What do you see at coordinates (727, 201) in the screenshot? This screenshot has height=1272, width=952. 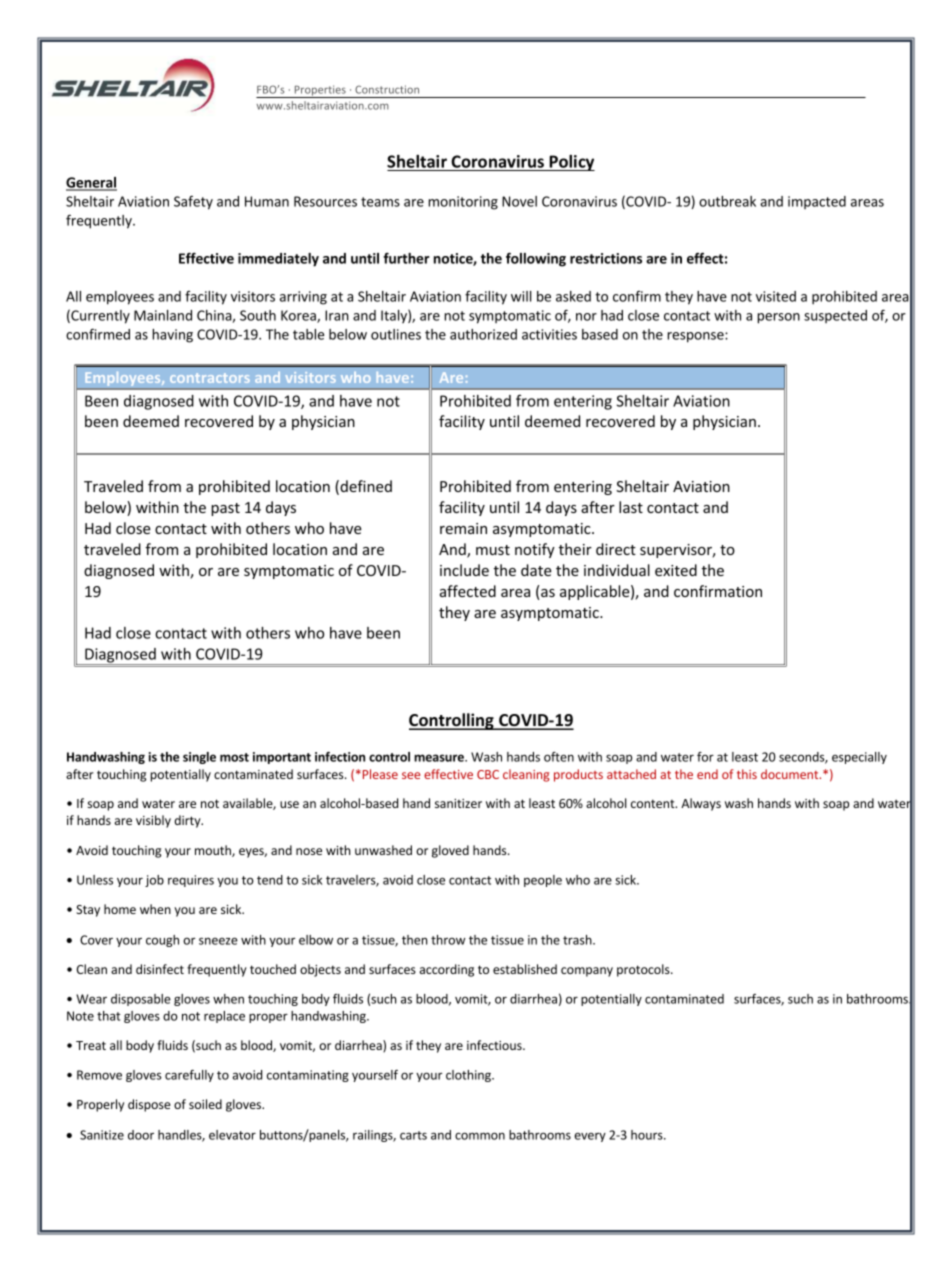 I see `outbreak` at bounding box center [727, 201].
